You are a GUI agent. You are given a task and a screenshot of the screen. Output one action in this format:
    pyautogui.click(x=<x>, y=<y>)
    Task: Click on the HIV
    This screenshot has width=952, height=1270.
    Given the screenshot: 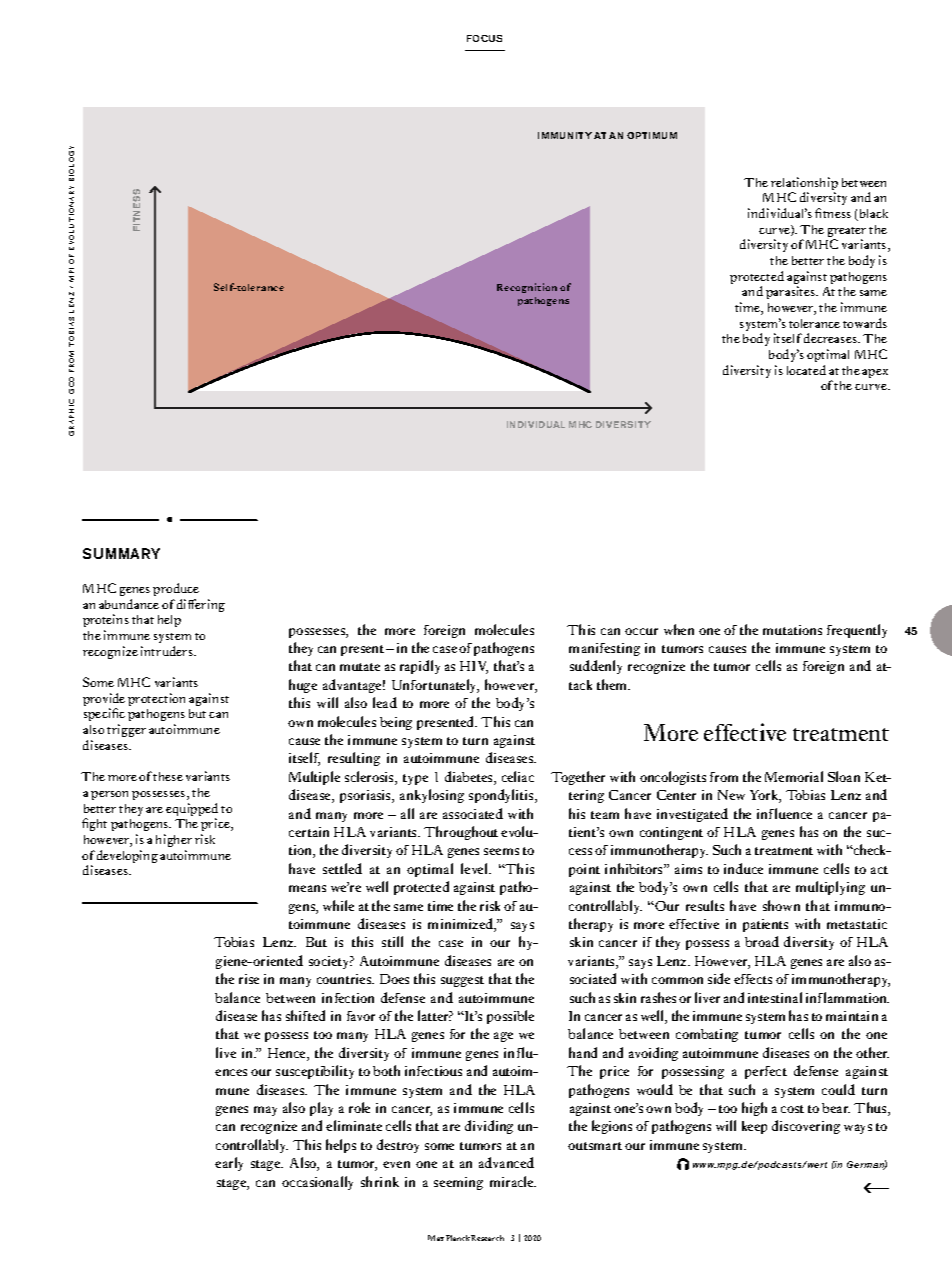 What is the action you would take?
    pyautogui.click(x=474, y=667)
